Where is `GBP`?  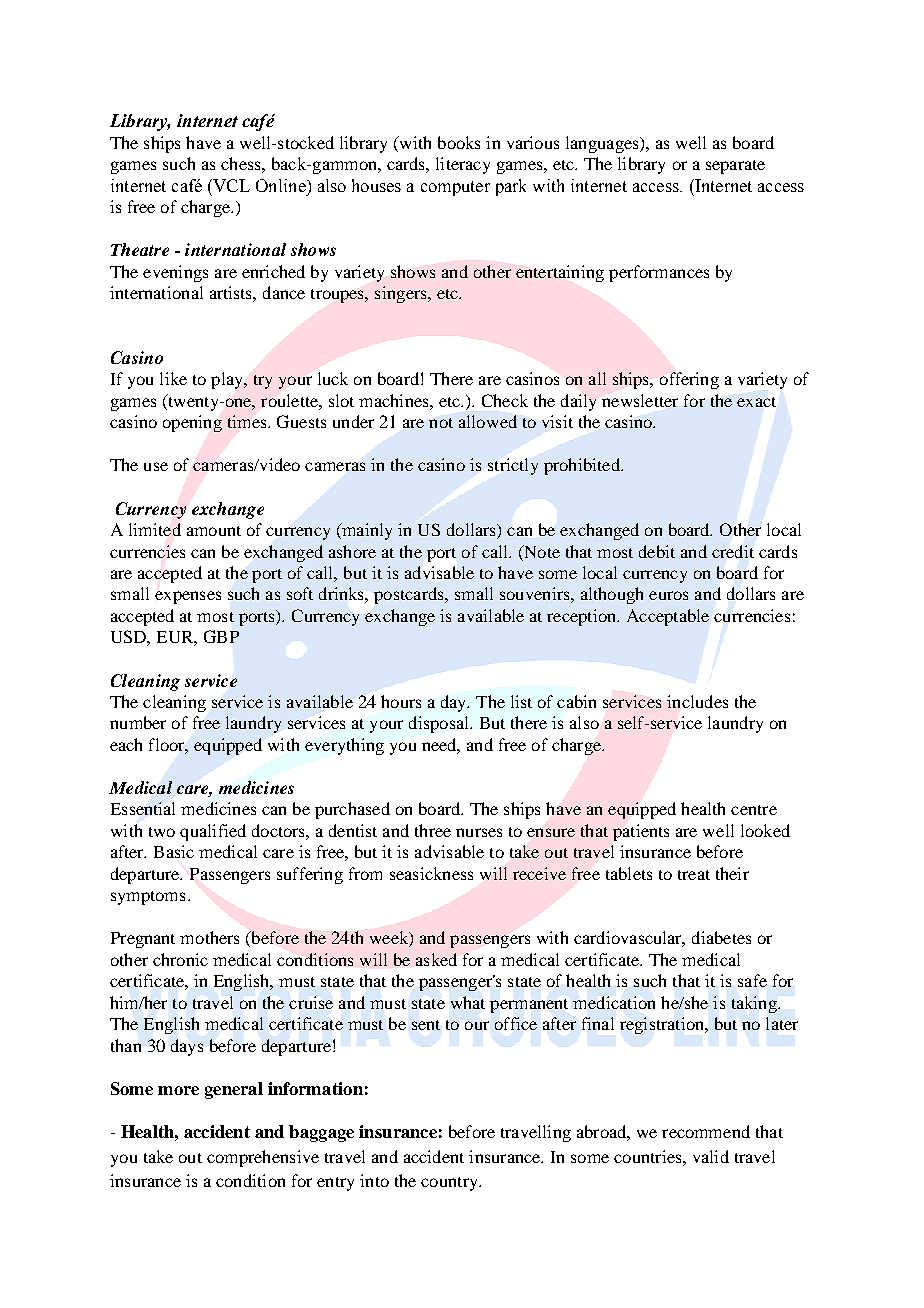
GBP is located at coordinates (221, 636).
